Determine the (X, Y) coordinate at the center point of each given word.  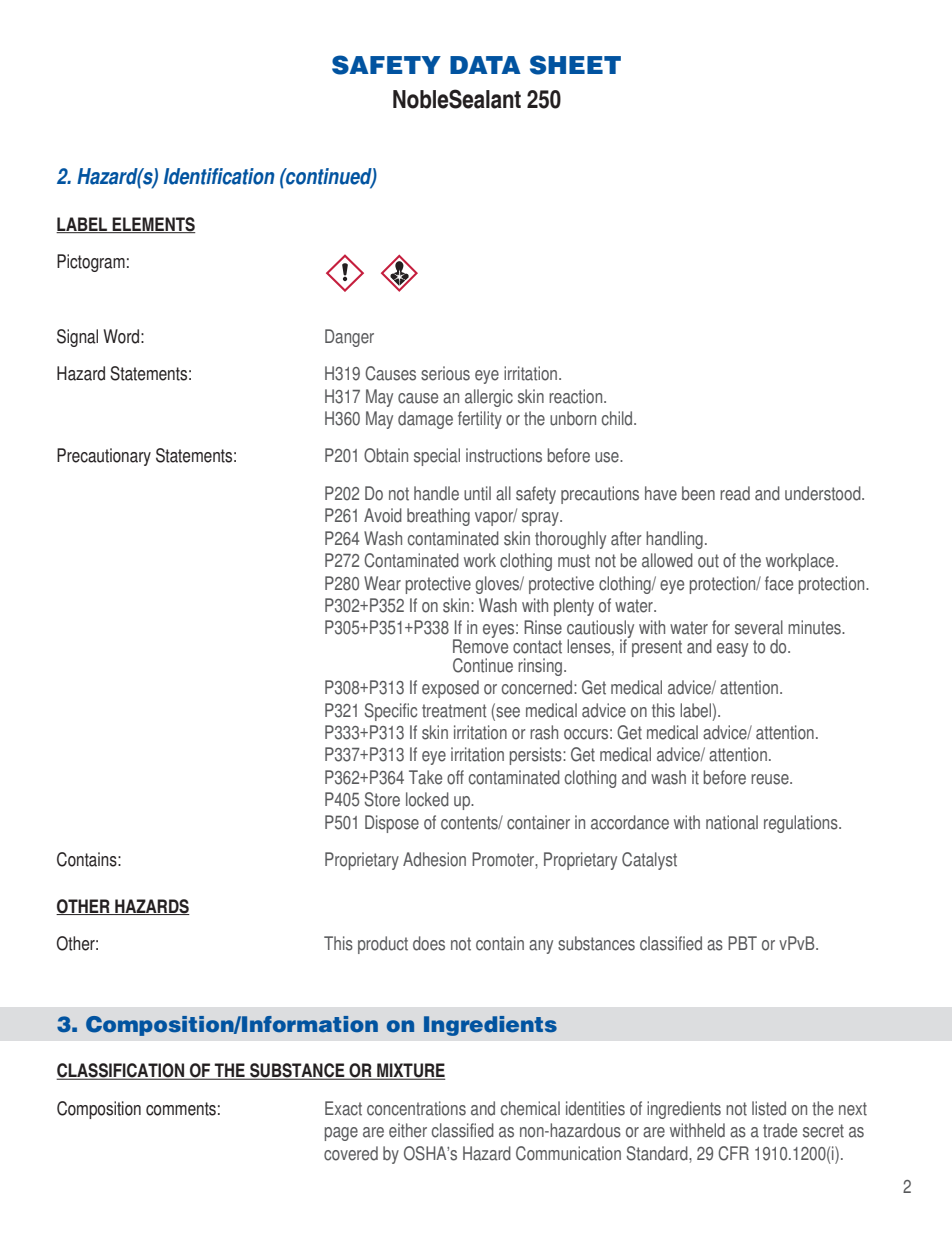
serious (445, 373)
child (618, 418)
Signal (77, 338)
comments (181, 1109)
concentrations (416, 1108)
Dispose (392, 824)
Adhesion (434, 859)
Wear (382, 583)
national (732, 822)
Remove (480, 645)
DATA (485, 65)
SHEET (575, 65)
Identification (219, 176)
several (759, 627)
